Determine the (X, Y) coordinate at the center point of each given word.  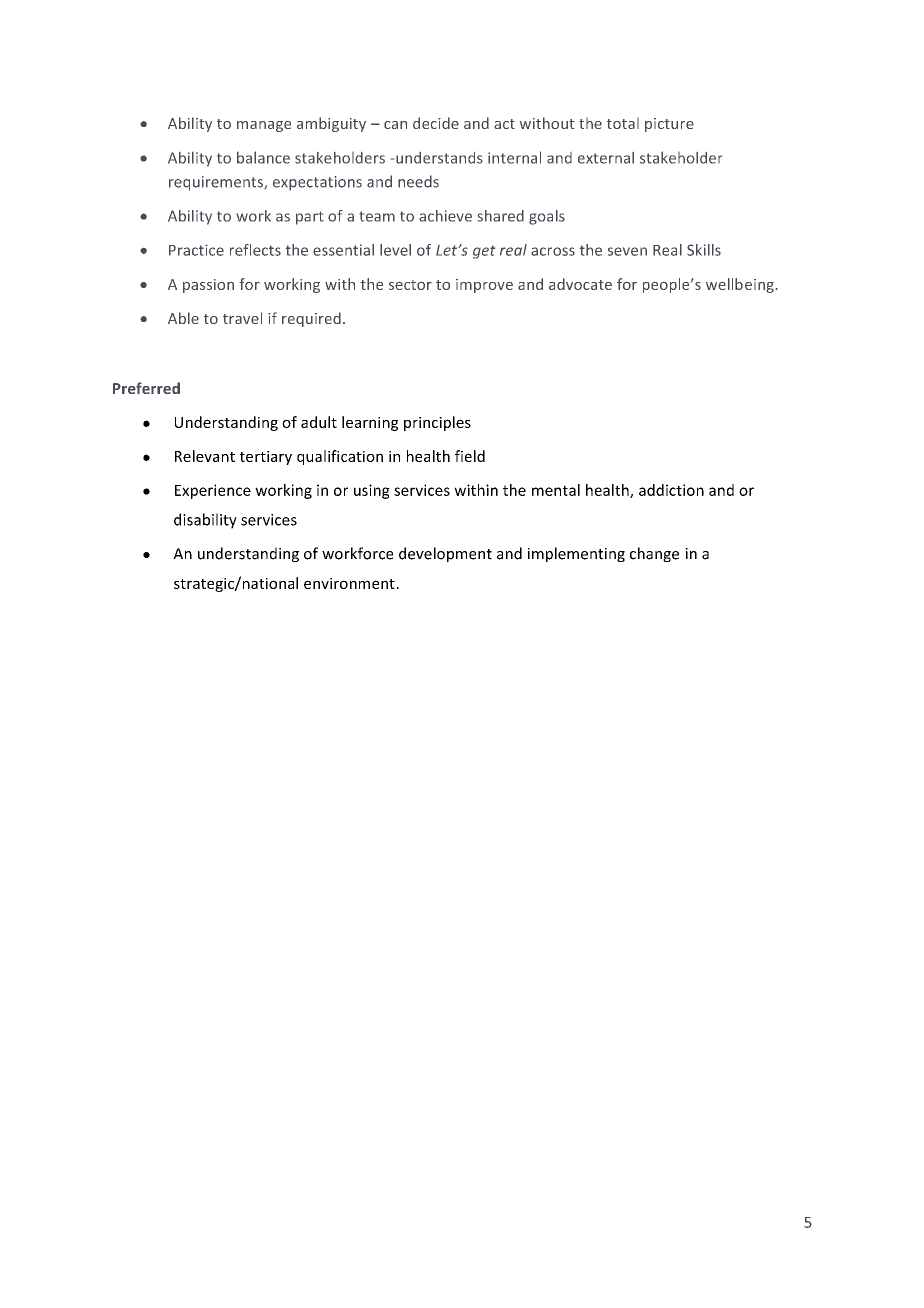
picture (669, 125)
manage (264, 126)
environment (349, 583)
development (445, 554)
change (654, 554)
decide (436, 123)
